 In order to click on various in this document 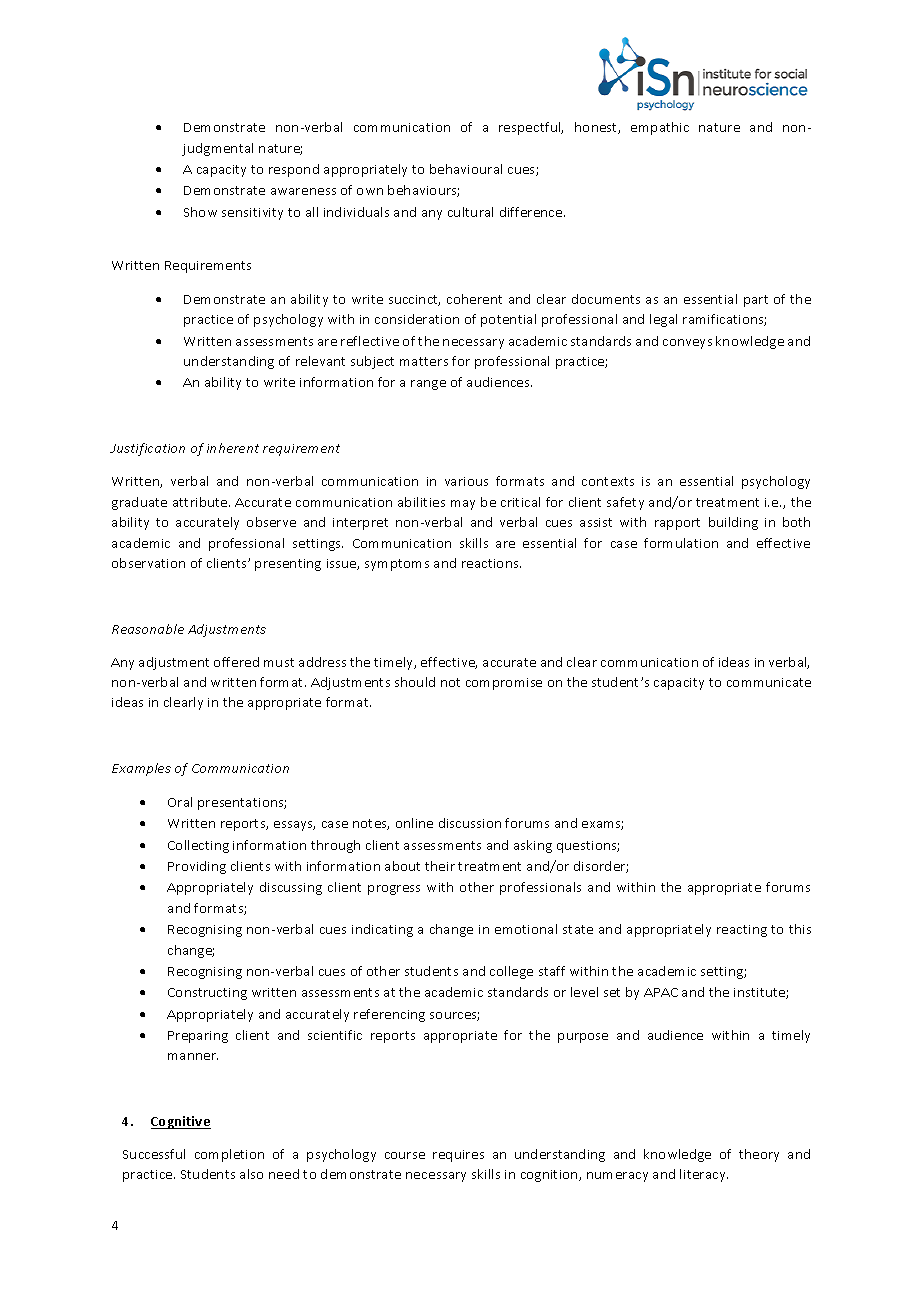, I will do `click(466, 481)`.
